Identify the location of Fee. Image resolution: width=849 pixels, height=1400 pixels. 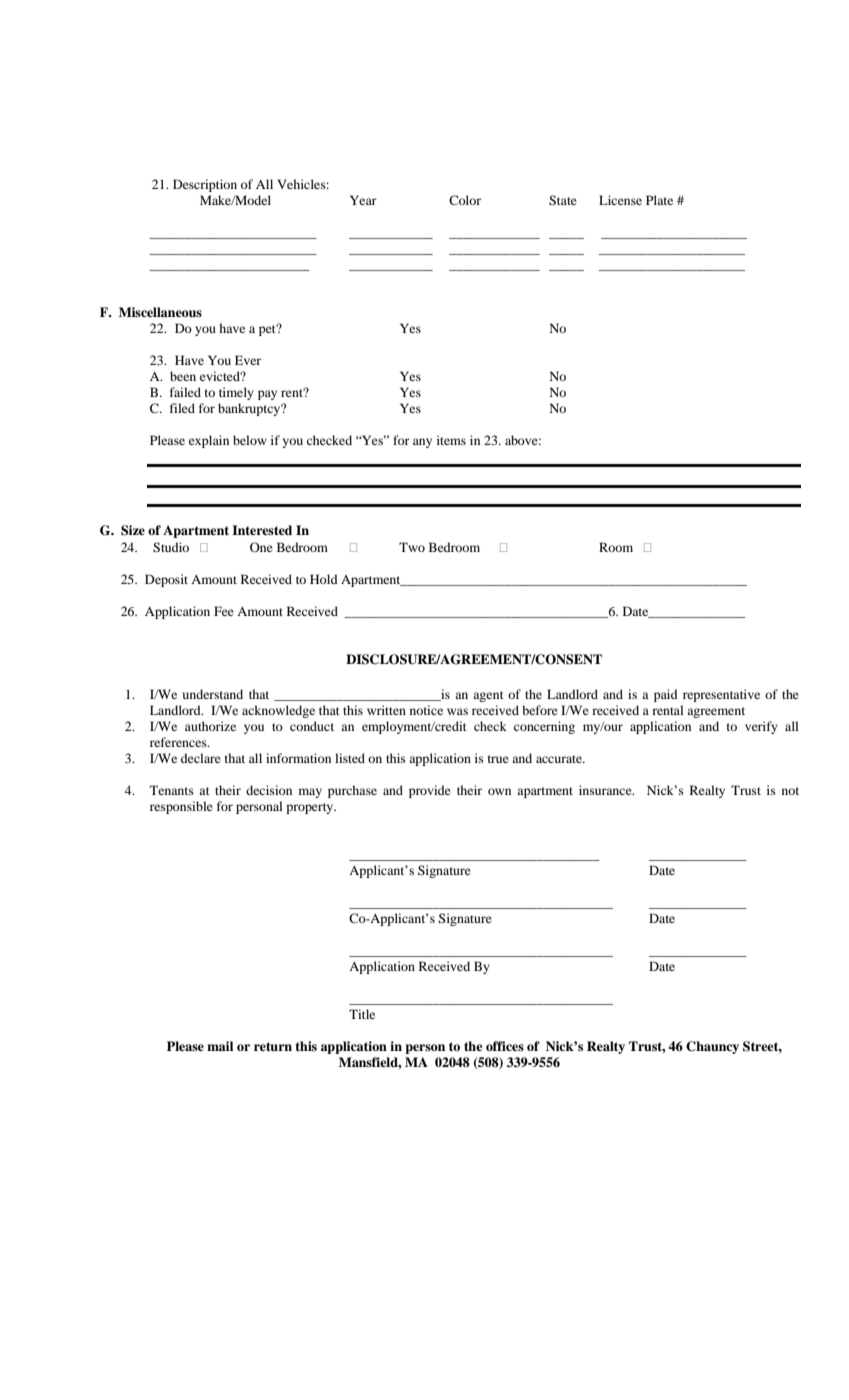
(224, 611).
